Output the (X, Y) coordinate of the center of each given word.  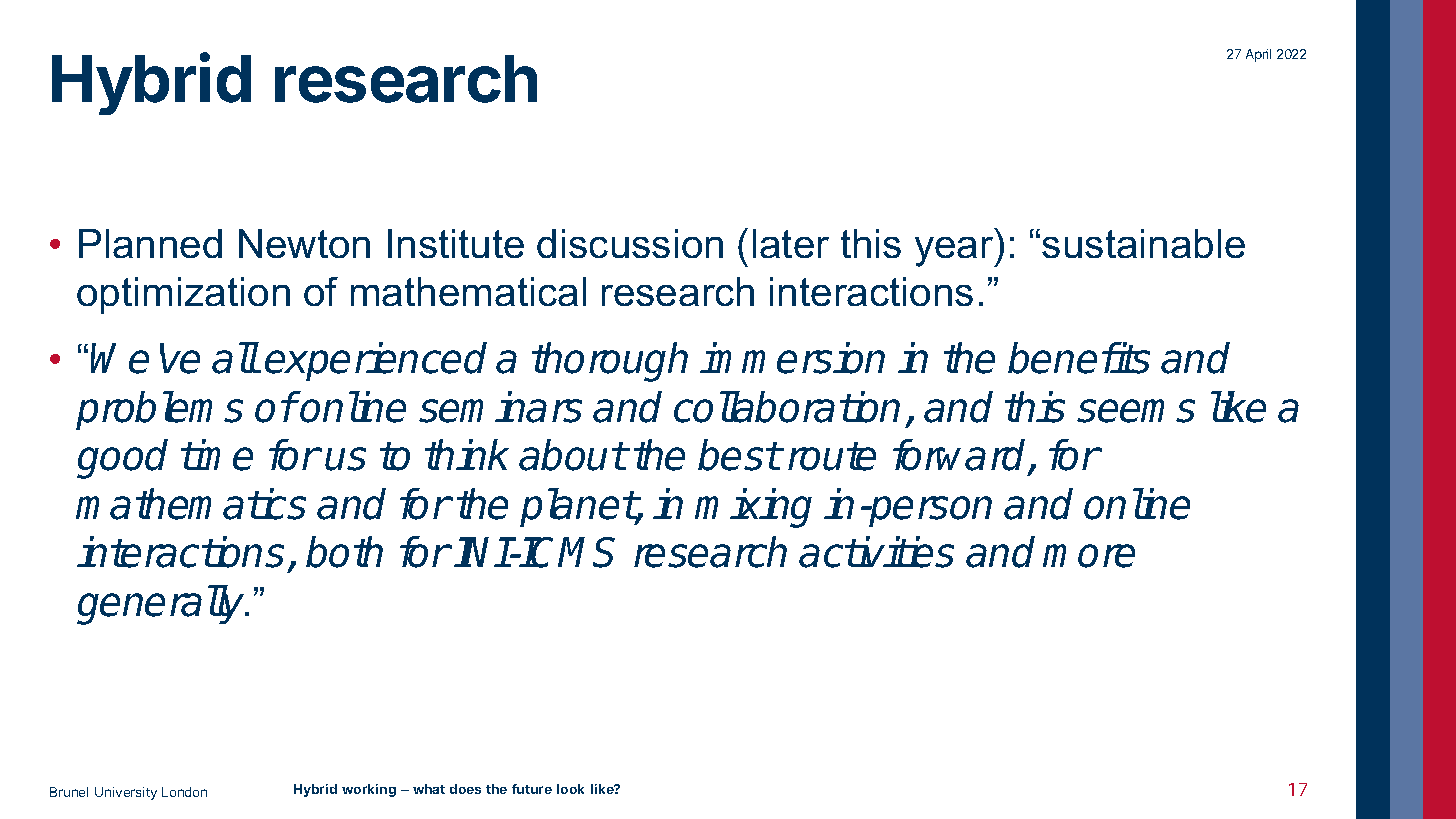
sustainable (1143, 243)
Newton (304, 243)
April (1258, 55)
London (184, 792)
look (570, 789)
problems (159, 410)
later (791, 243)
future (532, 789)
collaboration (787, 407)
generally (162, 605)
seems (1136, 411)
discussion (630, 243)
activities (876, 552)
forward (961, 456)
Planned (150, 243)
